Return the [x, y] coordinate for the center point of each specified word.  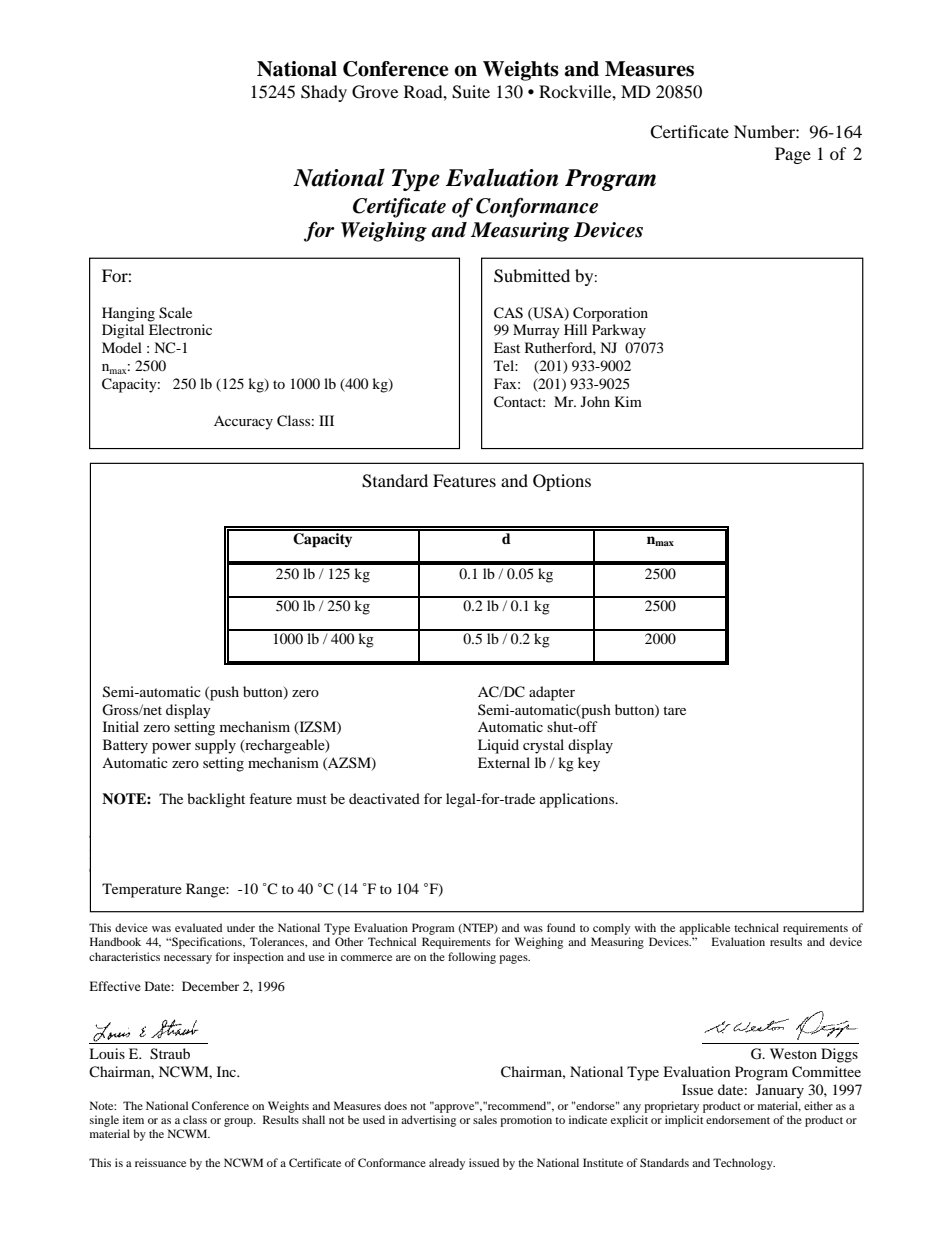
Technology [744, 1164]
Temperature [142, 890]
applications [578, 800]
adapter [552, 693]
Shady [324, 93]
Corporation [610, 314]
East [507, 347]
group [239, 1122]
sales [485, 1119]
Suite [471, 92]
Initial [121, 726]
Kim [628, 401]
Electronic [180, 329]
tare [674, 710]
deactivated [384, 798]
